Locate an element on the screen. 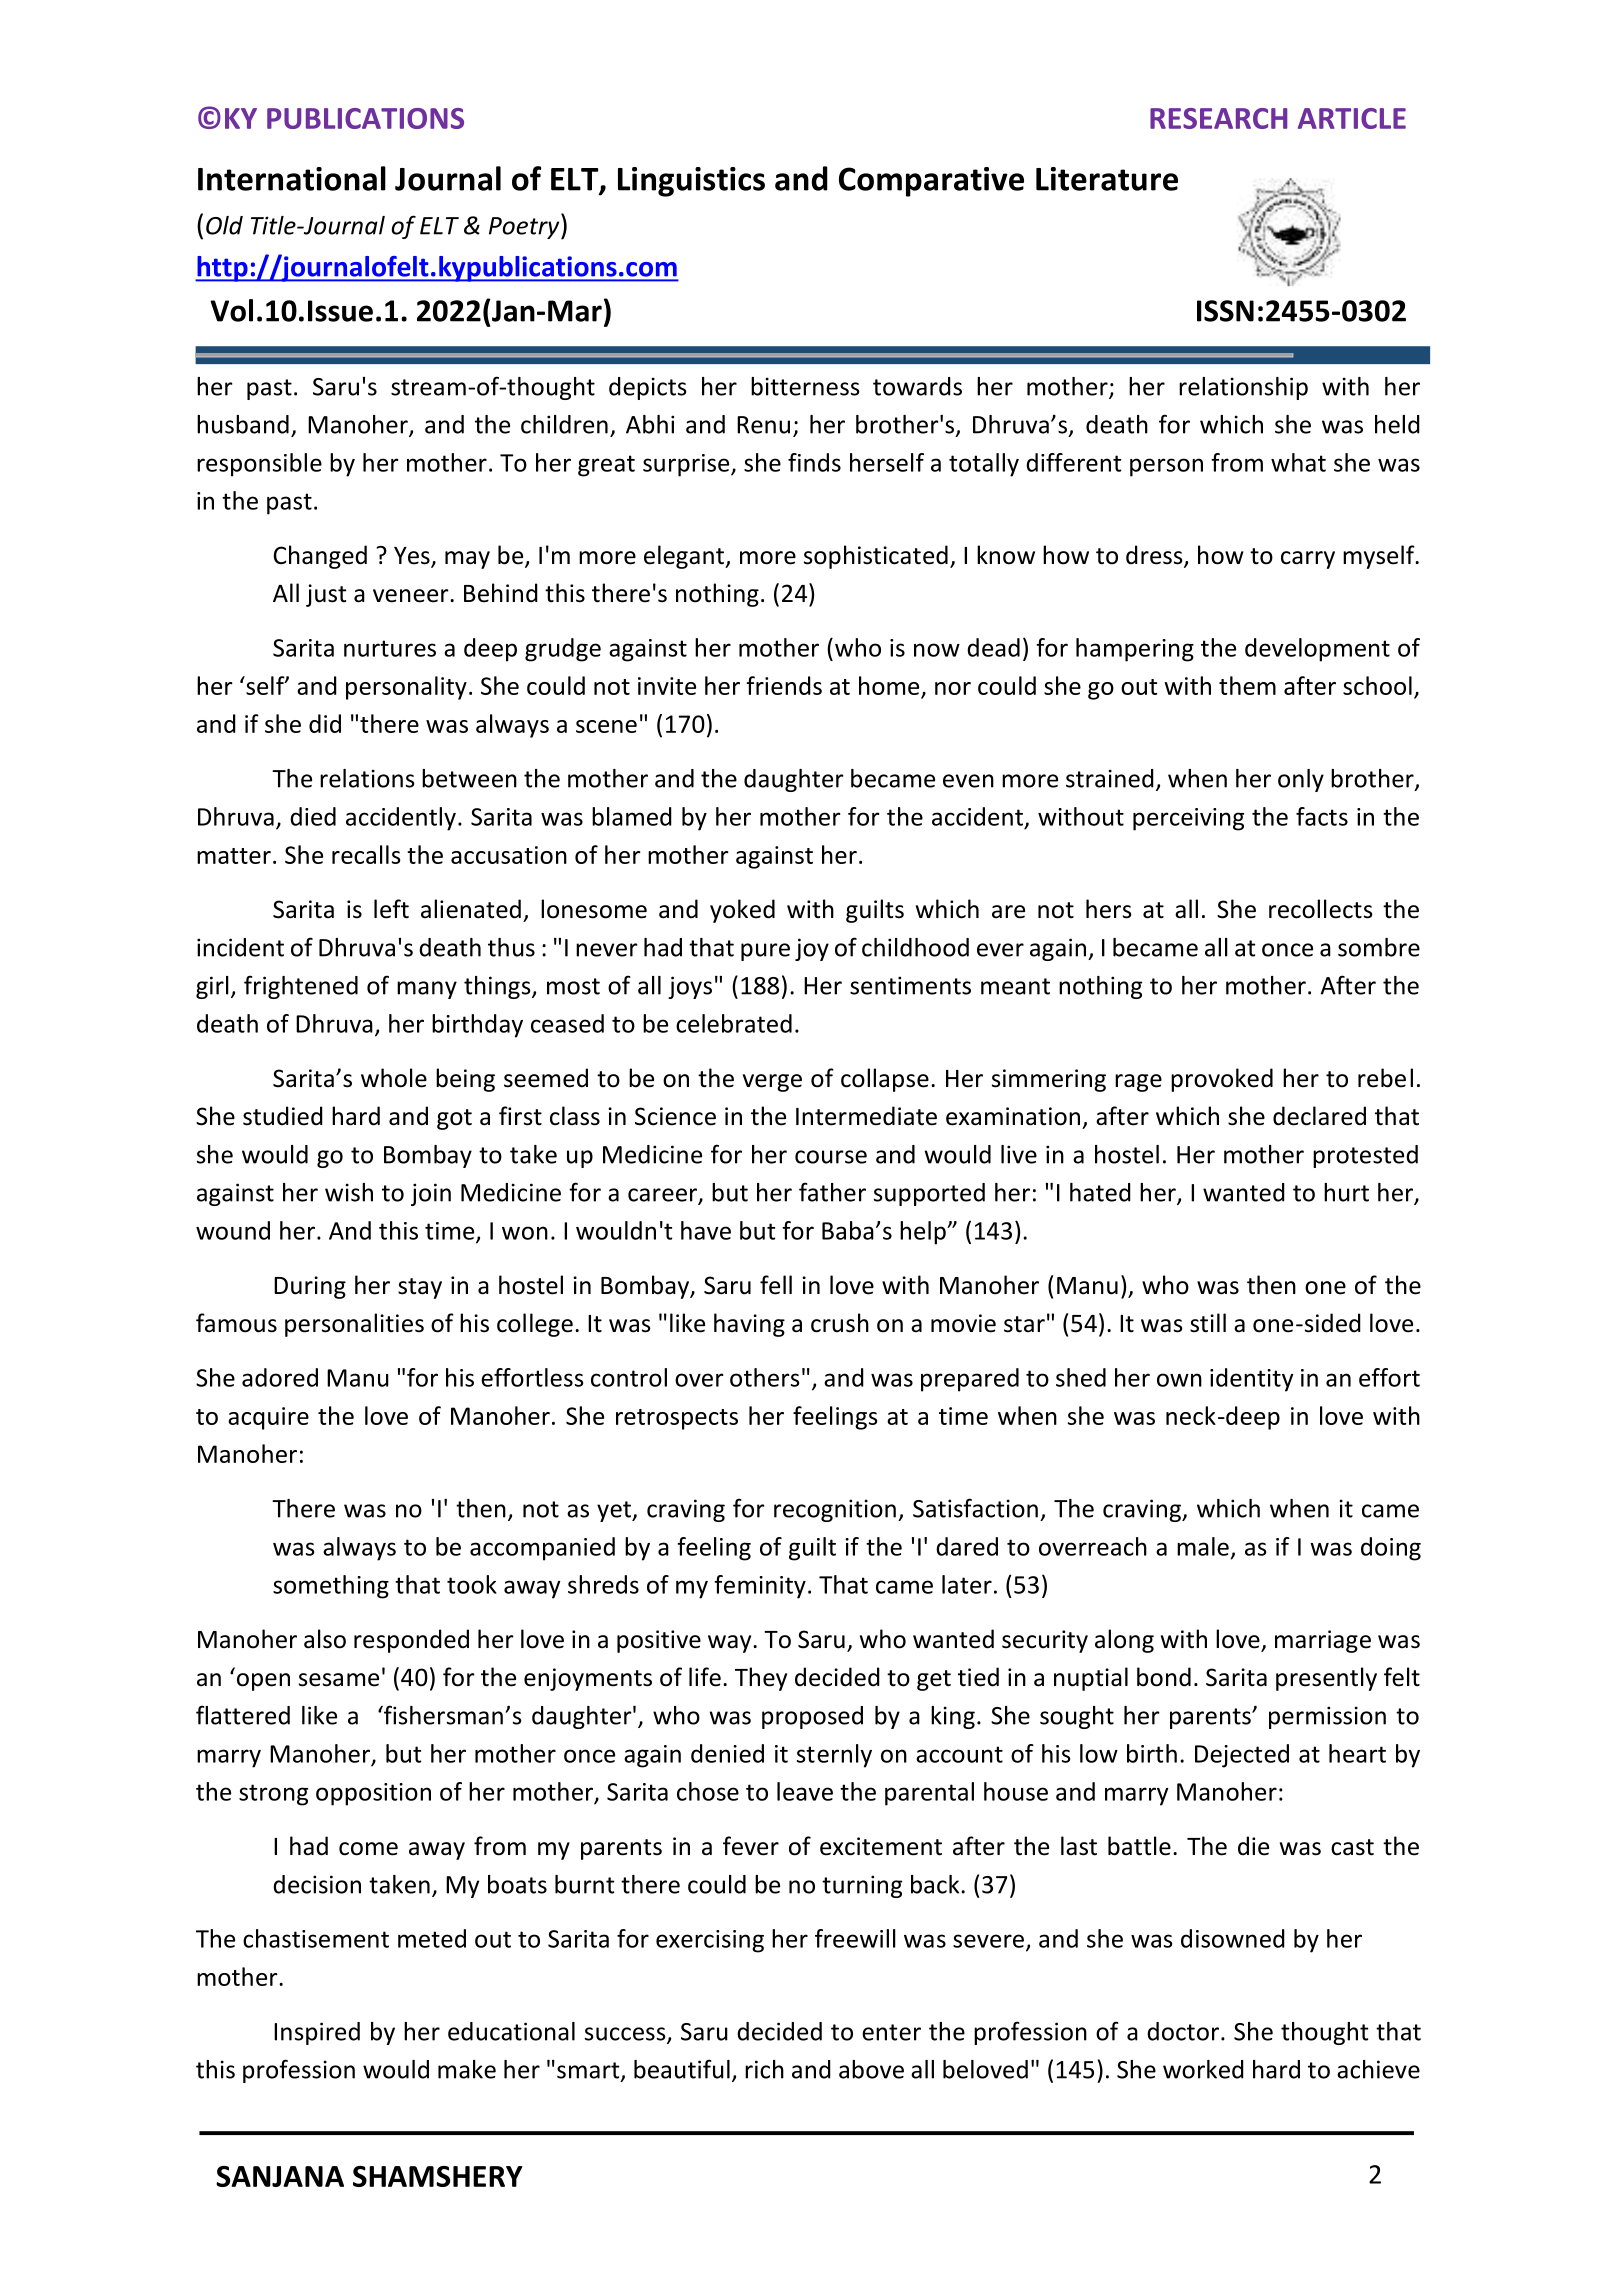 Image resolution: width=1617 pixels, height=2287 pixels. nurtures is located at coordinates (390, 648).
